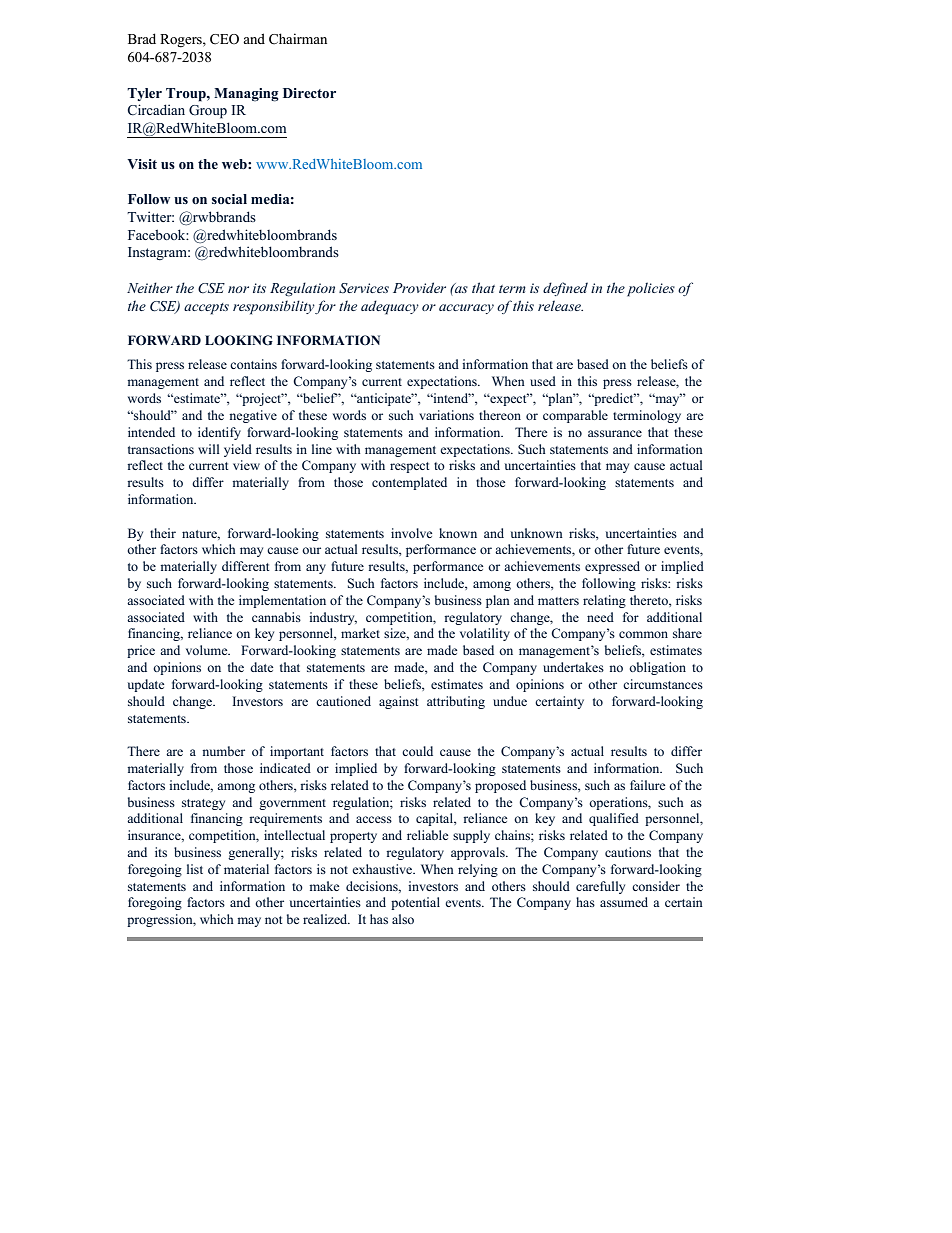  What do you see at coordinates (565, 289) in the screenshot?
I see `defined` at bounding box center [565, 289].
